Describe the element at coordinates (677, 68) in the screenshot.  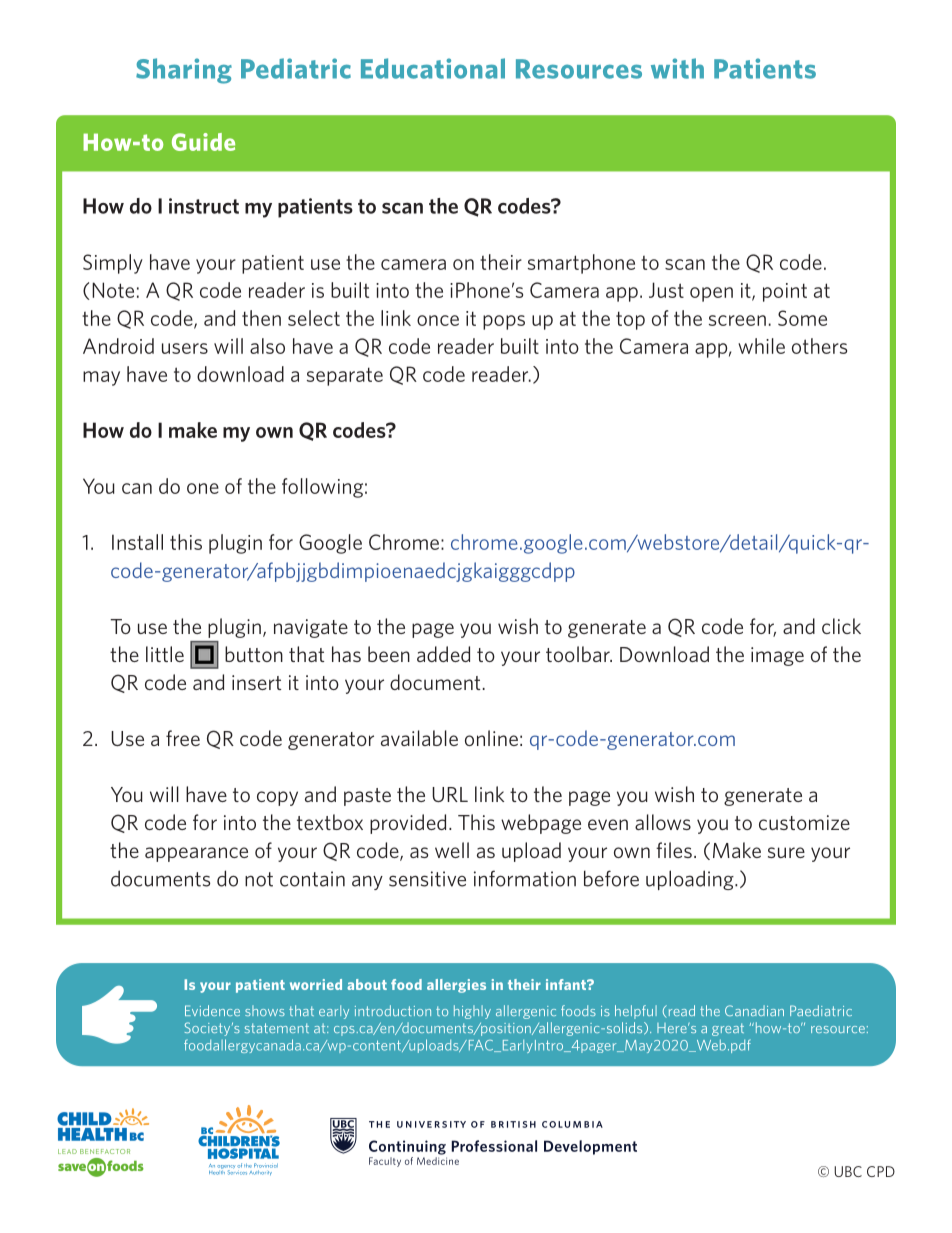
I see `with` at that location.
